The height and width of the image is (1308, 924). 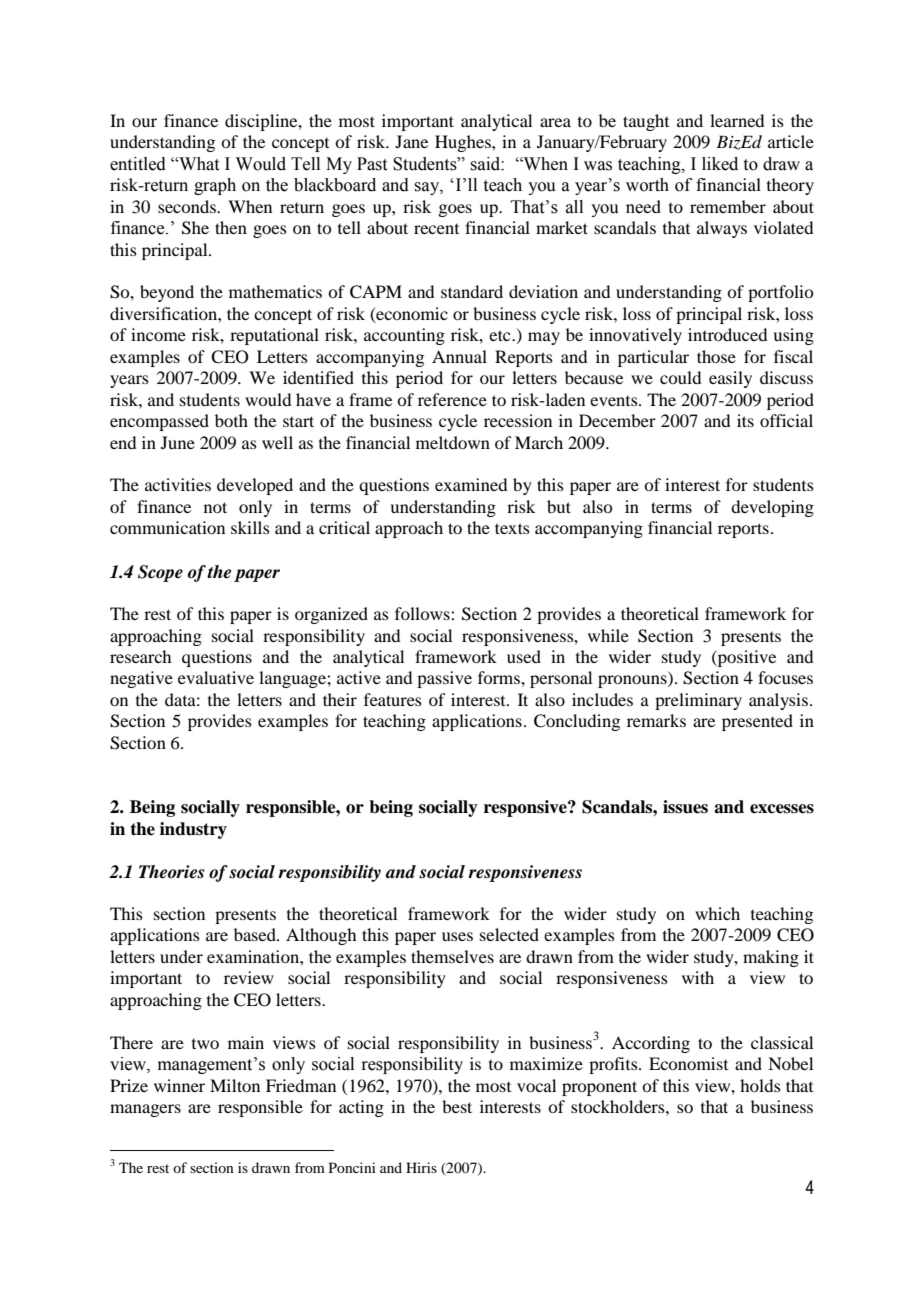 I want to click on June, so click(x=178, y=442).
